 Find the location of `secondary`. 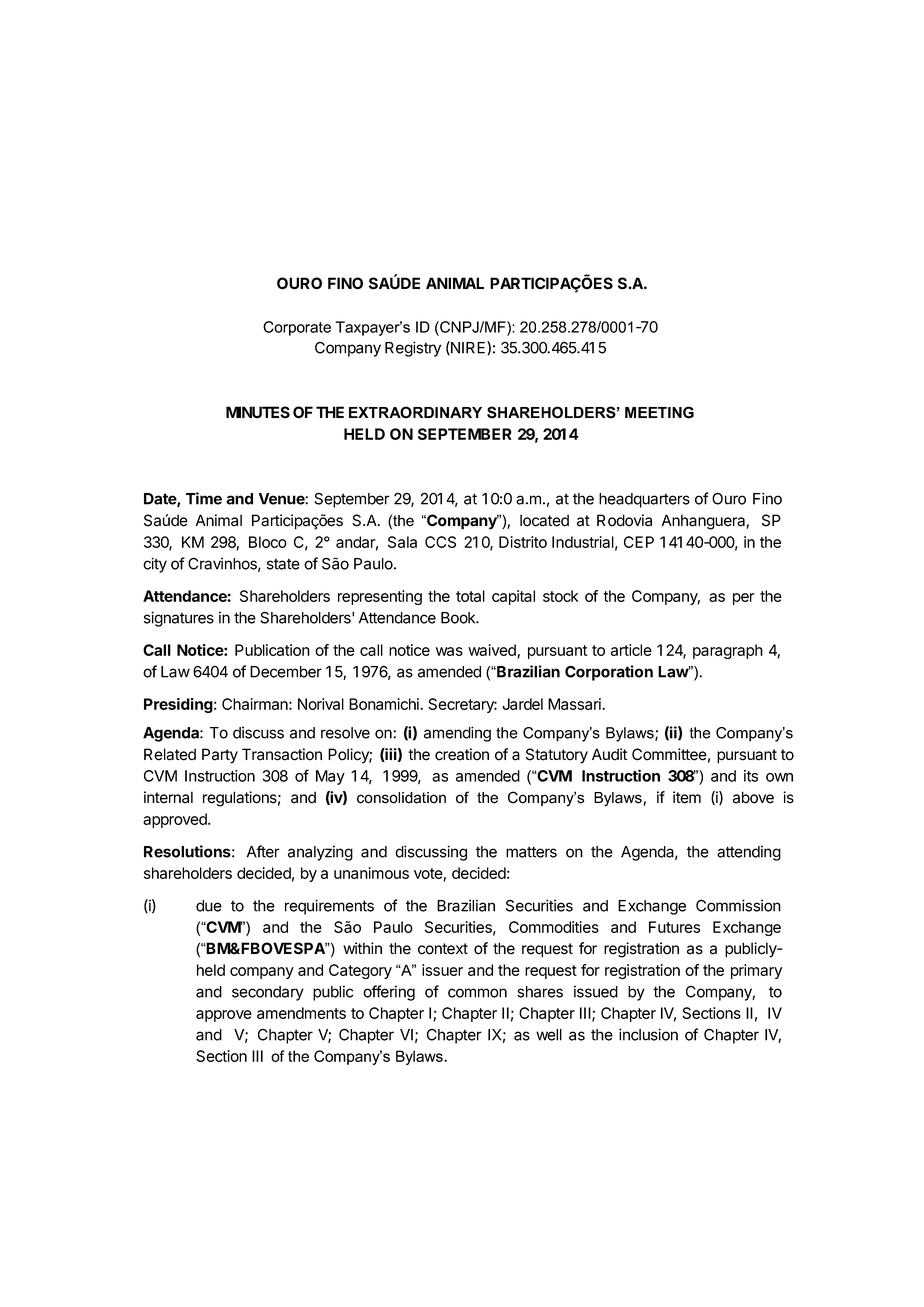

secondary is located at coordinates (268, 993).
